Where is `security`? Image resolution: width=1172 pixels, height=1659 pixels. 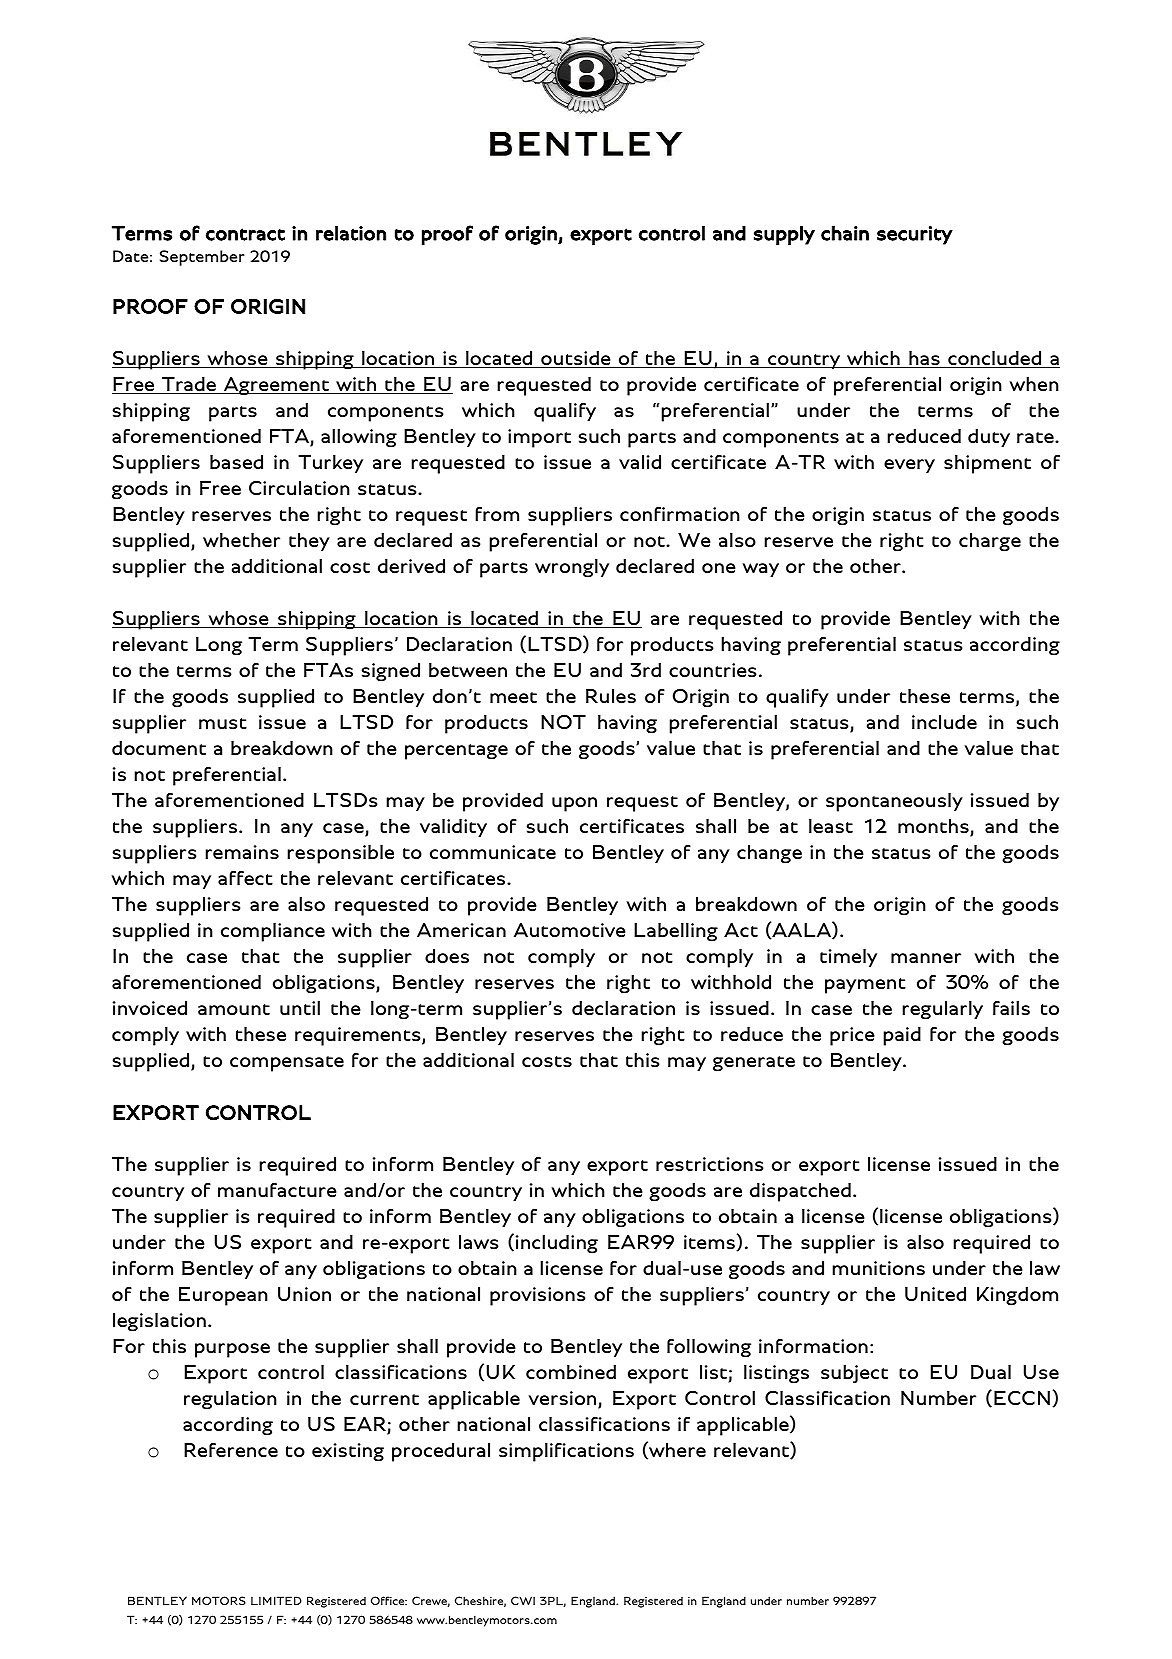 security is located at coordinates (915, 235).
